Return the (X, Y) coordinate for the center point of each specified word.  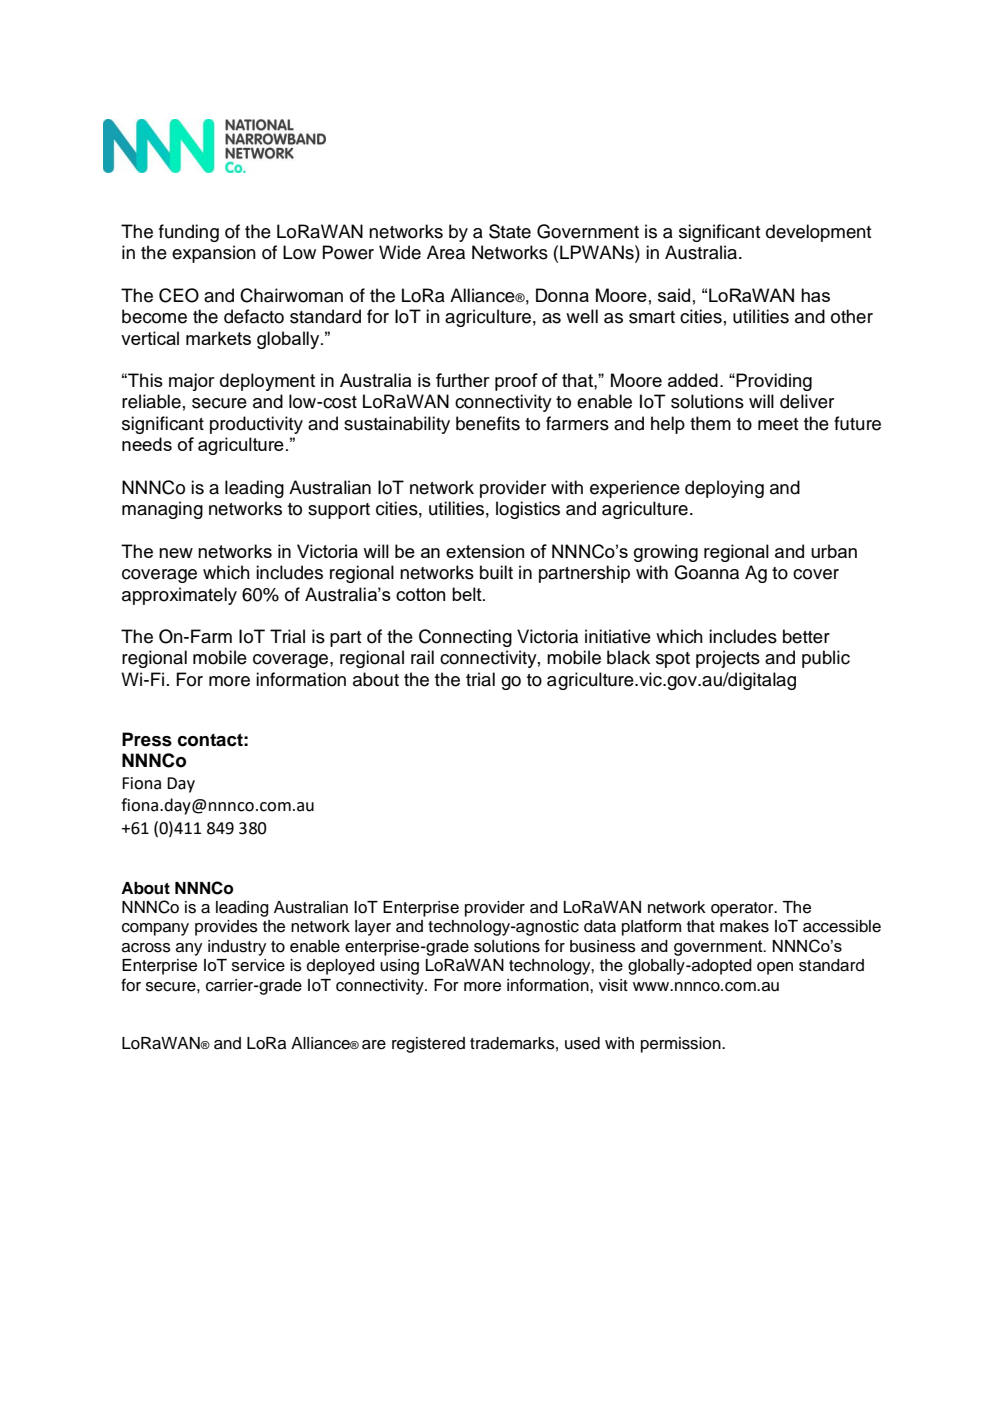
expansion (214, 254)
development (818, 233)
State (510, 231)
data (600, 926)
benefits (488, 423)
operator (743, 909)
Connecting (465, 638)
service (258, 965)
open (775, 968)
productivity (256, 425)
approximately (179, 596)
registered (428, 1045)
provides (226, 928)
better (806, 636)
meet (778, 424)
